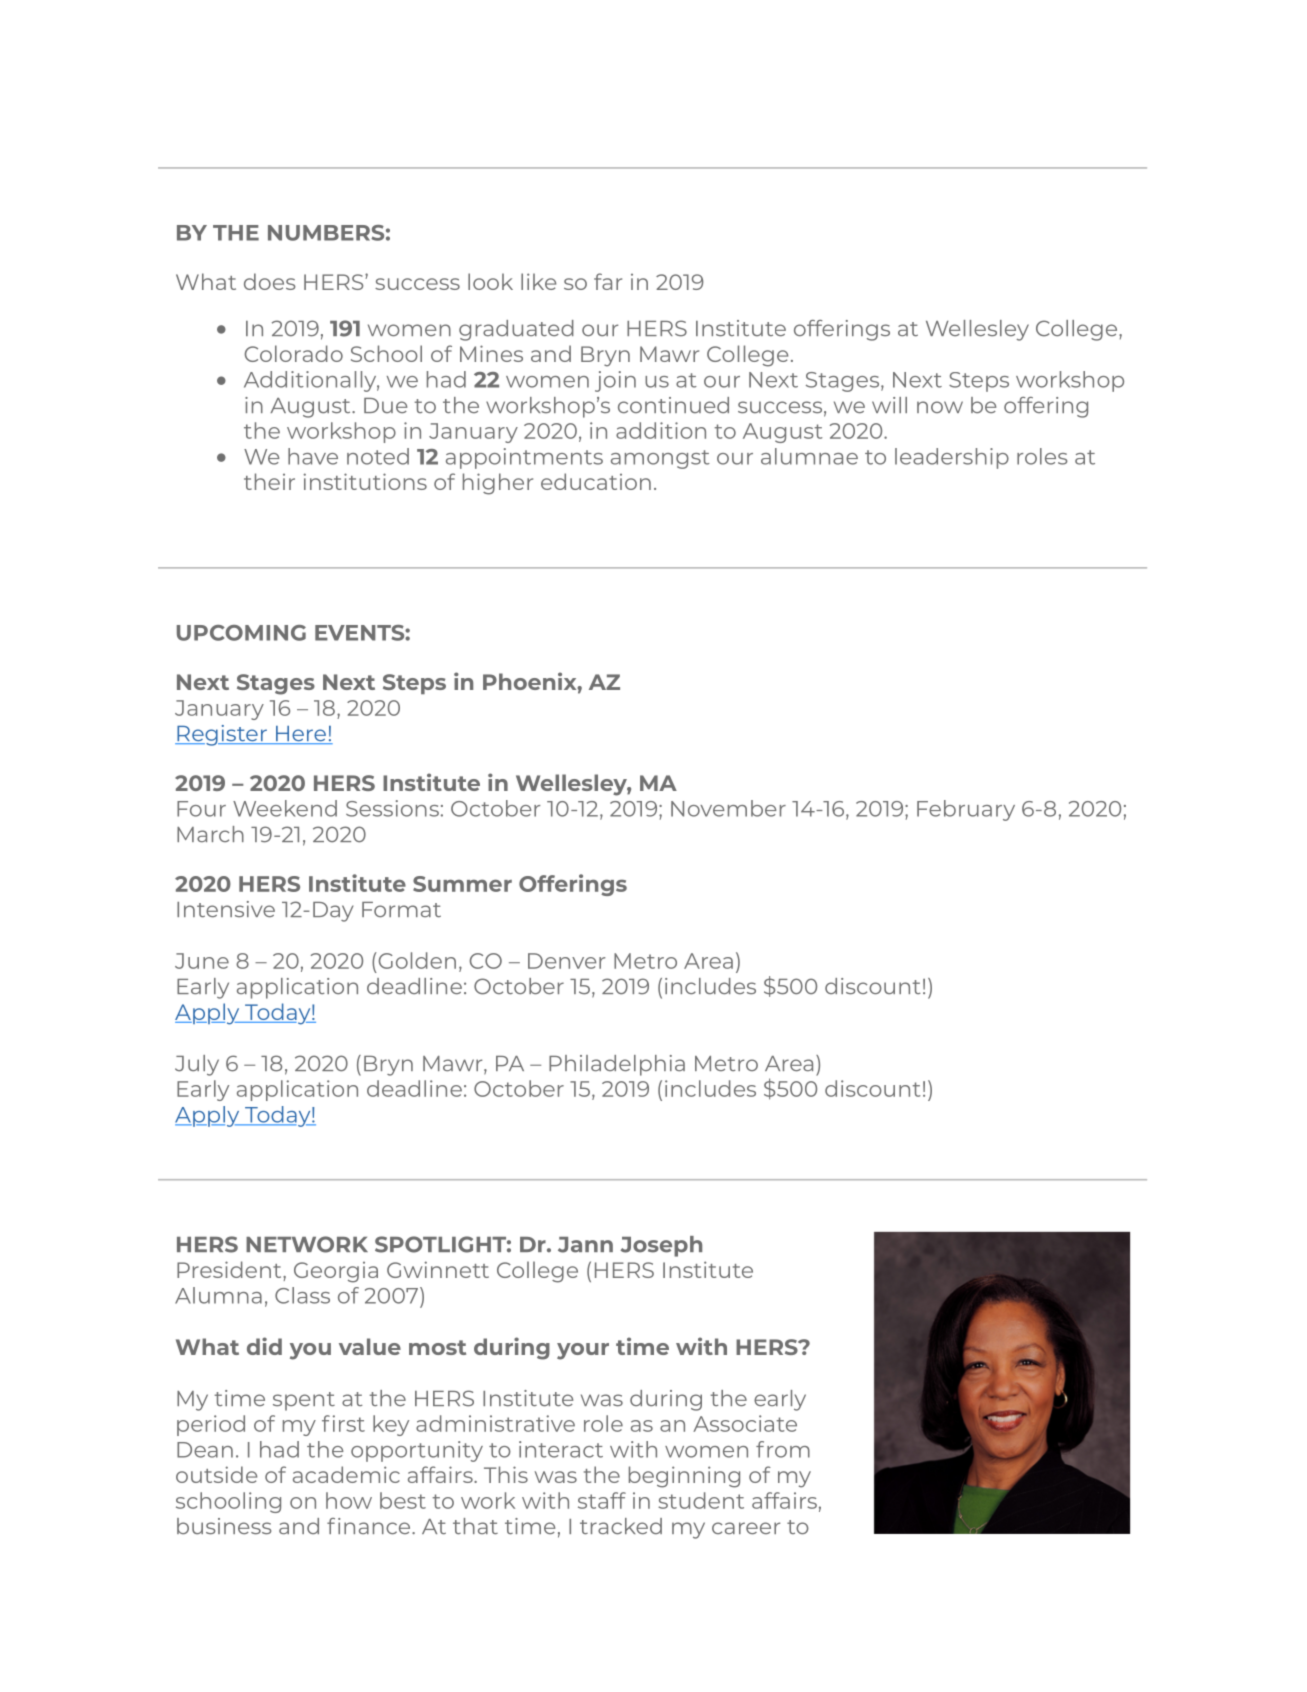 The width and height of the image is (1307, 1692). I want to click on Colorado, so click(294, 353).
